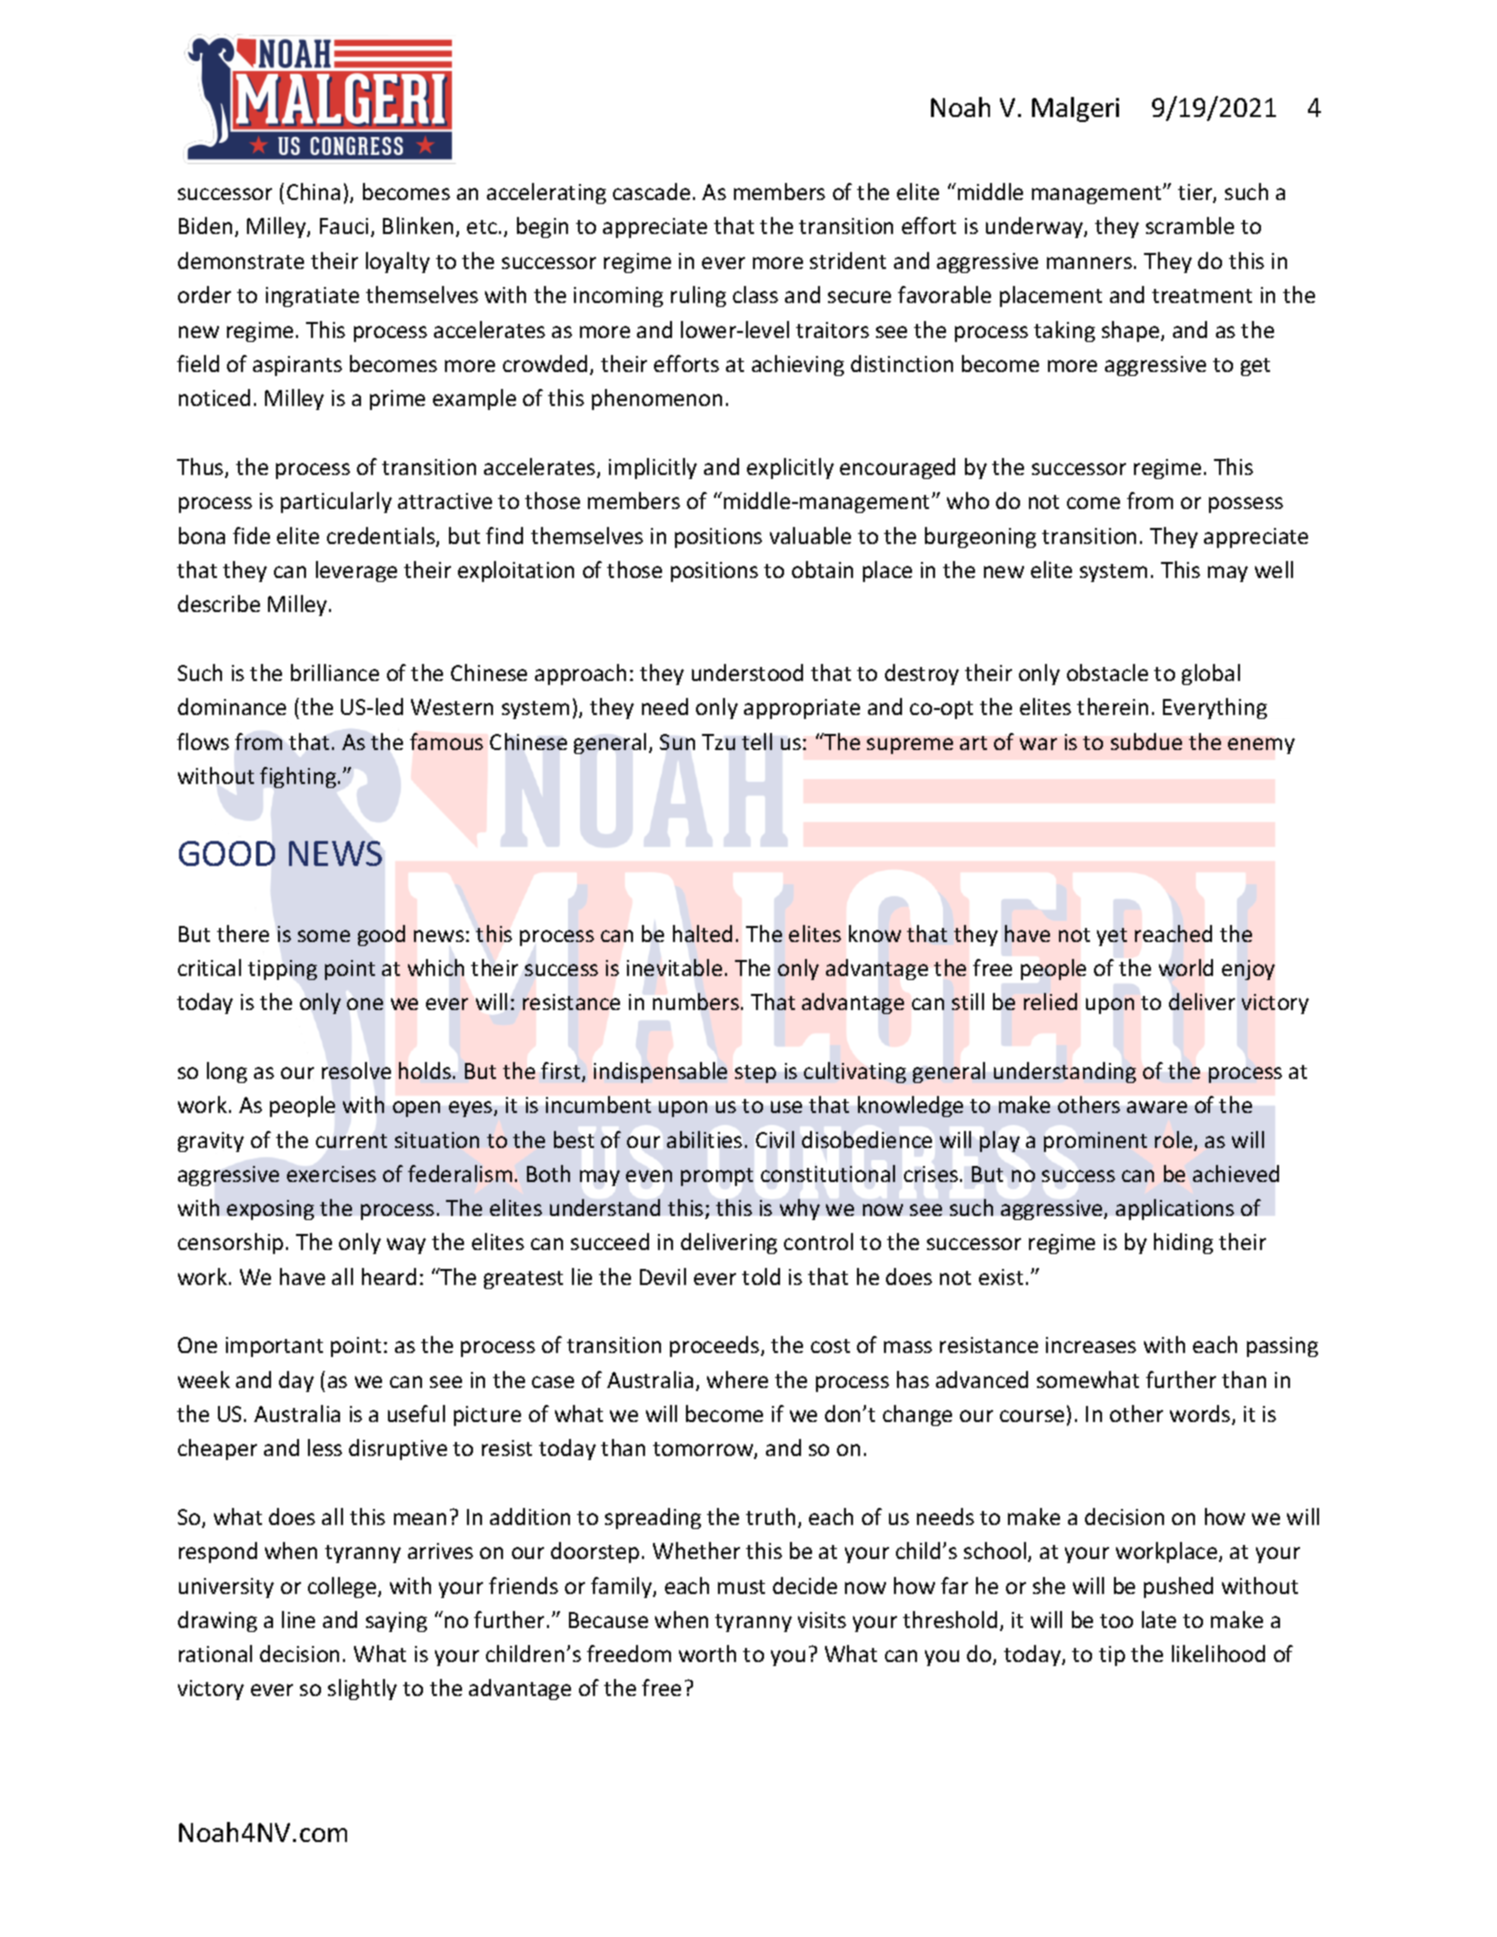  Describe the element at coordinates (1190, 225) in the screenshot. I see `scramble` at that location.
